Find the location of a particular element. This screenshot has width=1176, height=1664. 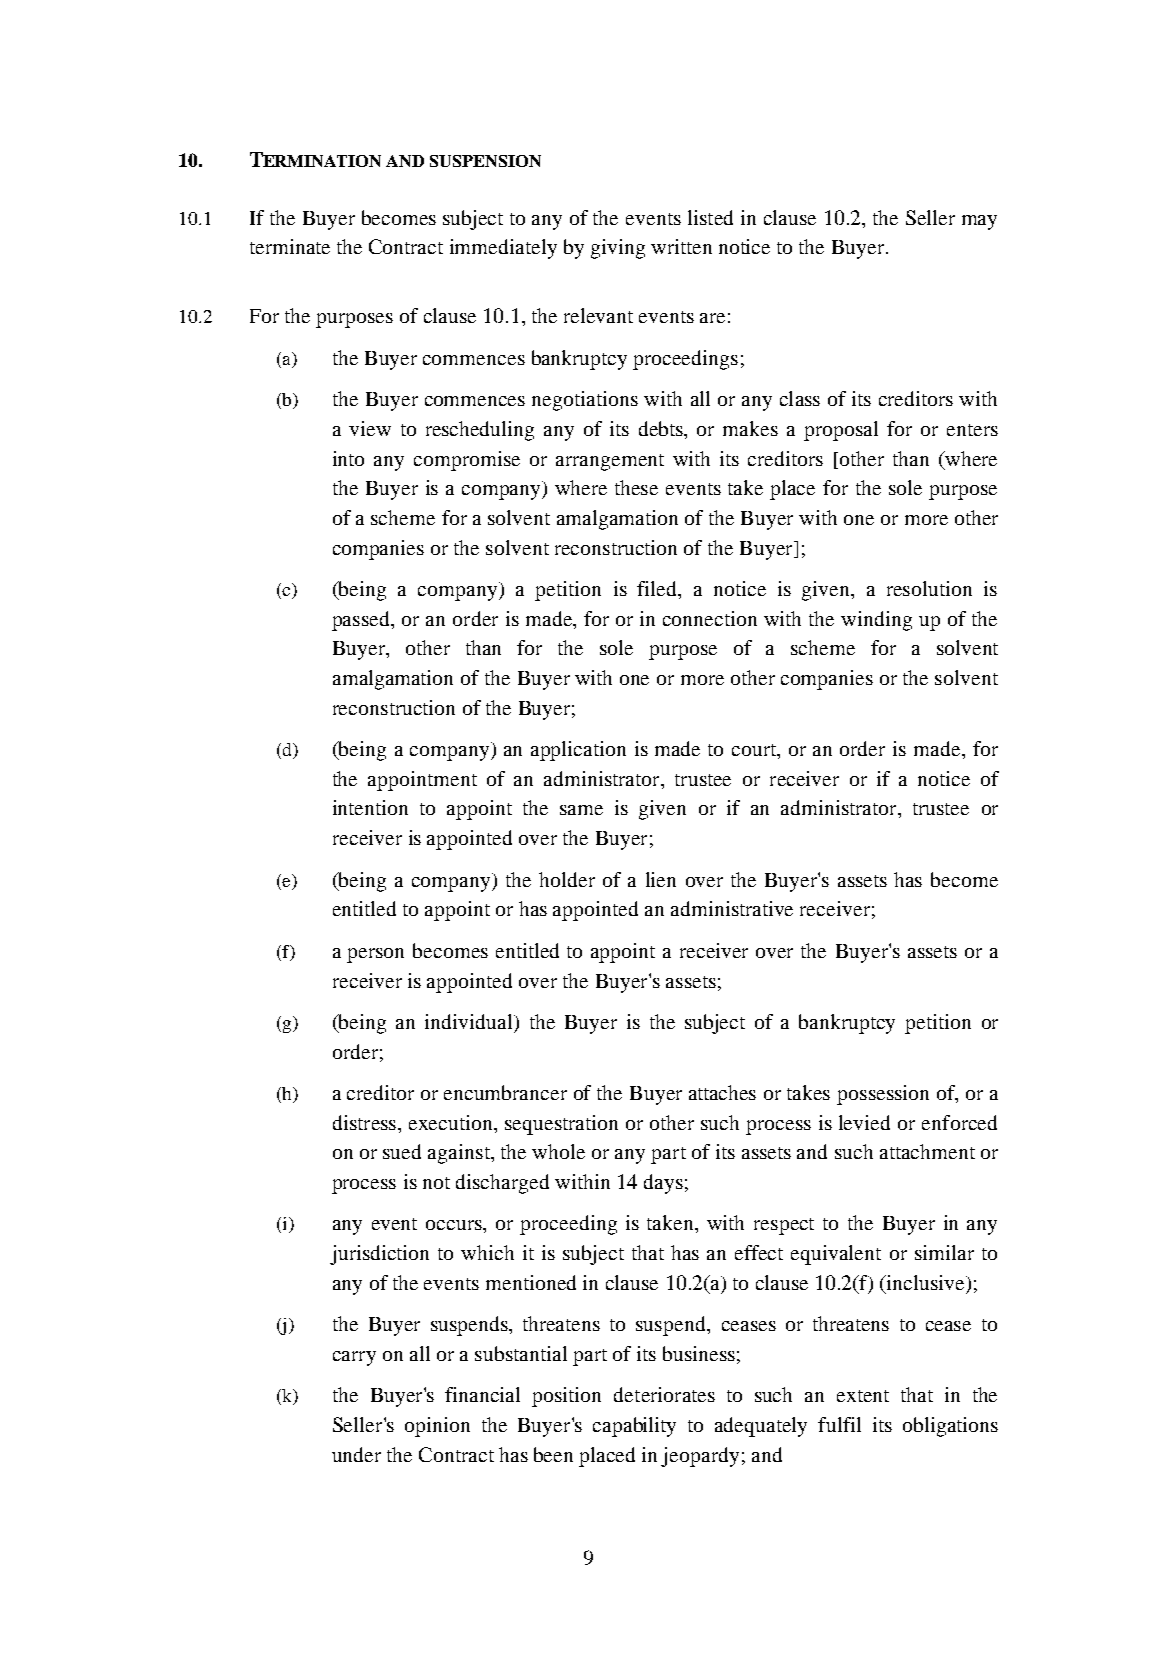

terminate is located at coordinates (290, 246).
